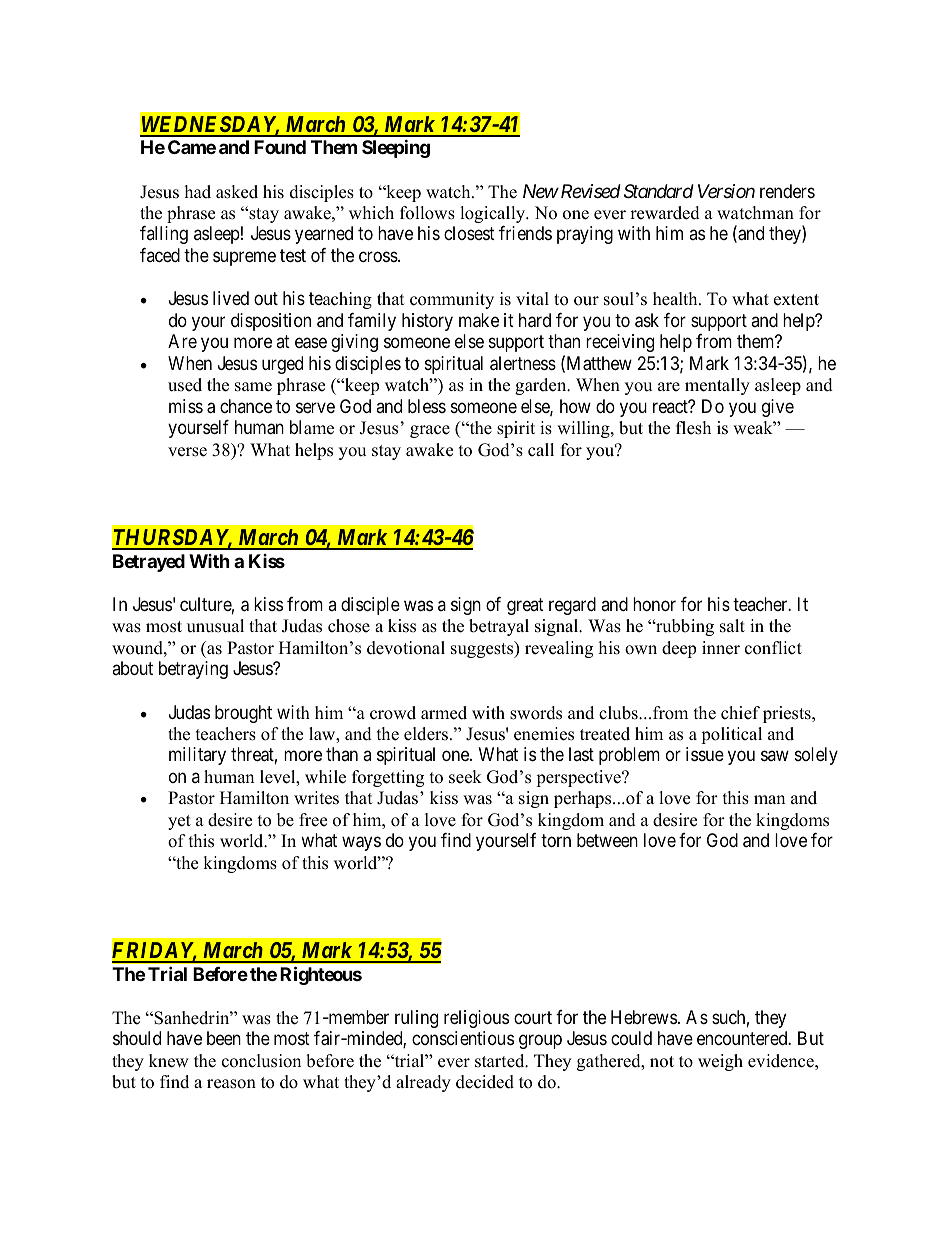 The height and width of the screenshot is (1233, 952). Describe the element at coordinates (705, 754) in the screenshot. I see `issue` at that location.
